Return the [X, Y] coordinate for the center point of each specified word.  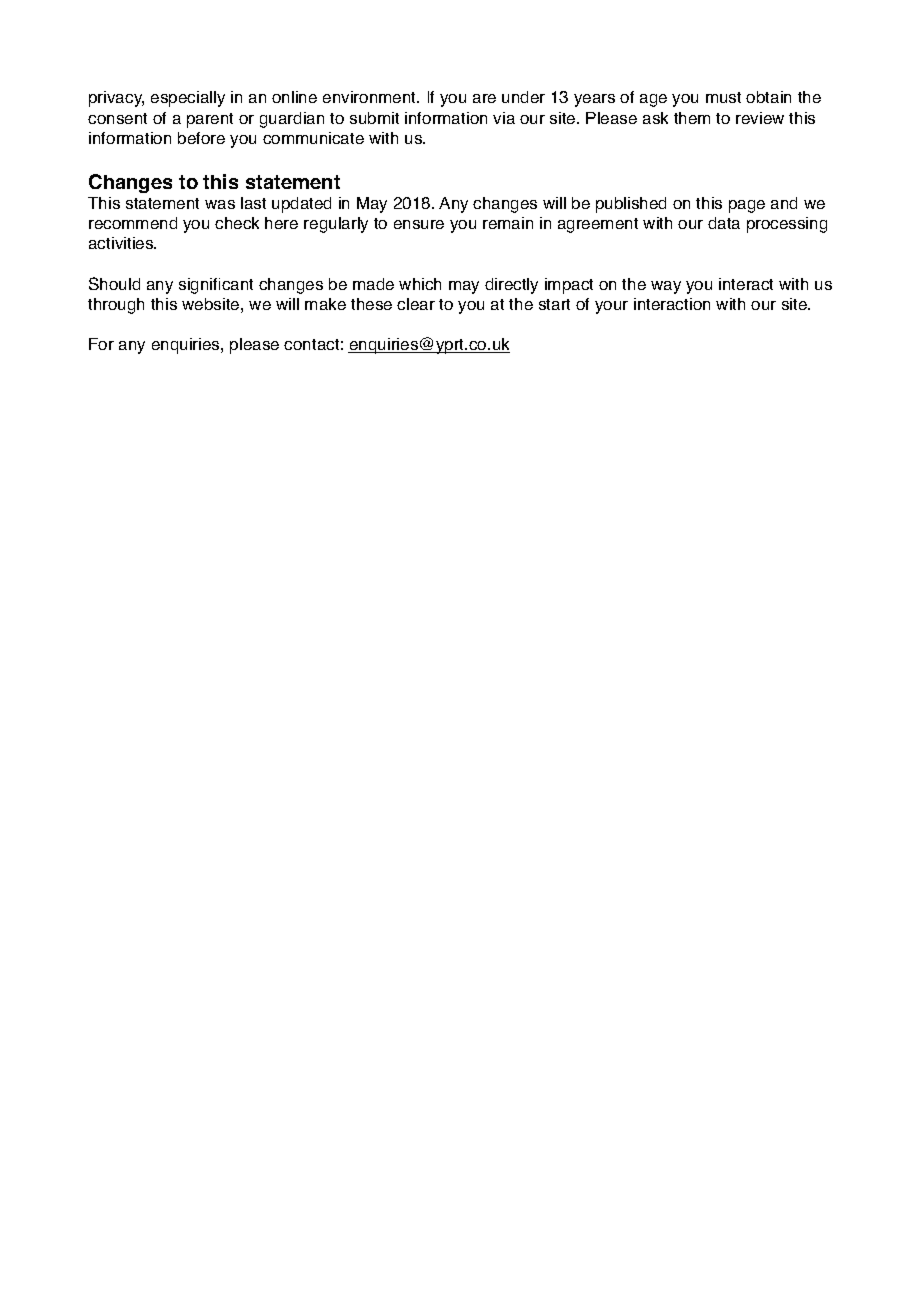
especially [188, 99]
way [666, 287]
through [116, 306]
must [723, 97]
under [523, 97]
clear [416, 304]
